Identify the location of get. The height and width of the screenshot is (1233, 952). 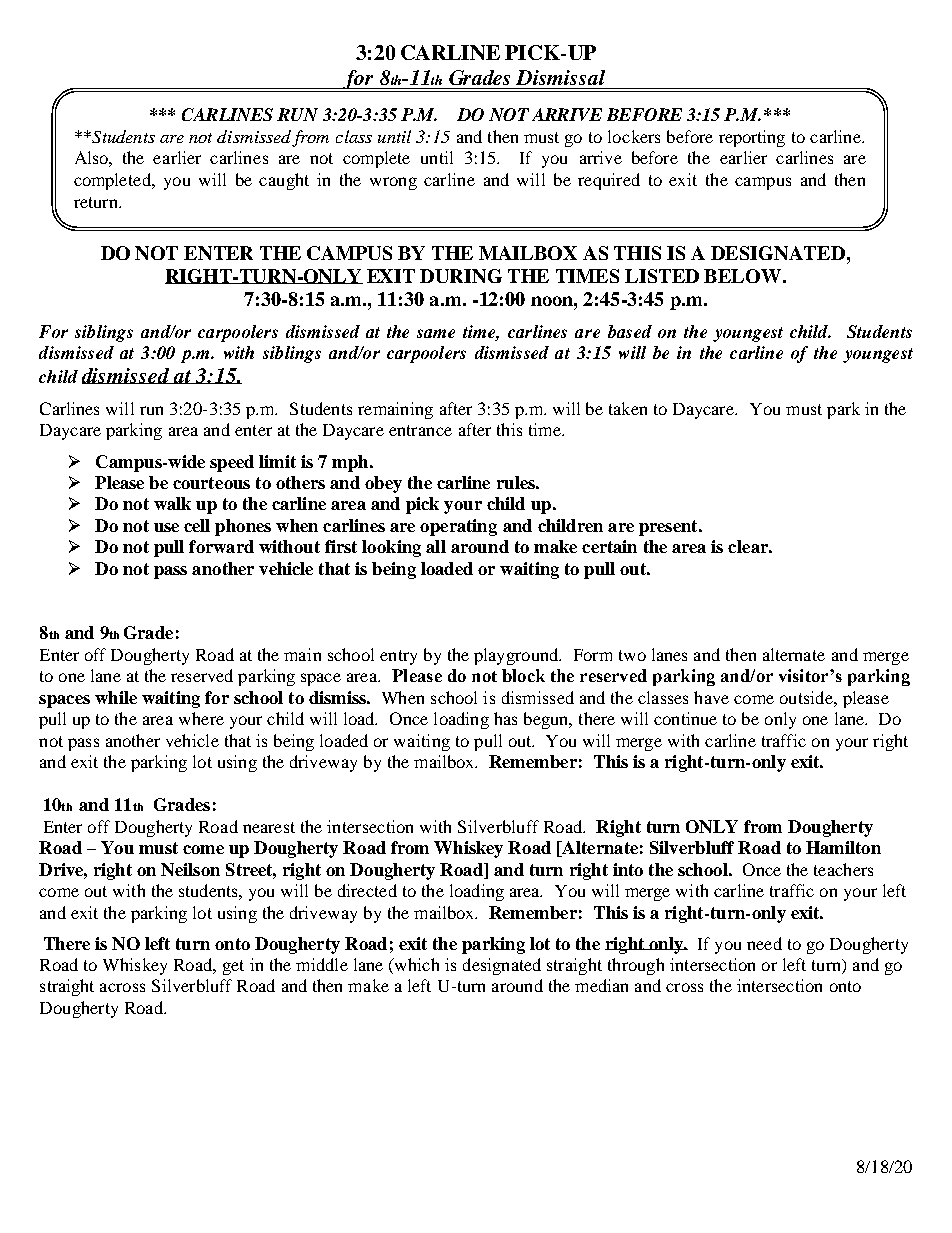
(233, 967).
